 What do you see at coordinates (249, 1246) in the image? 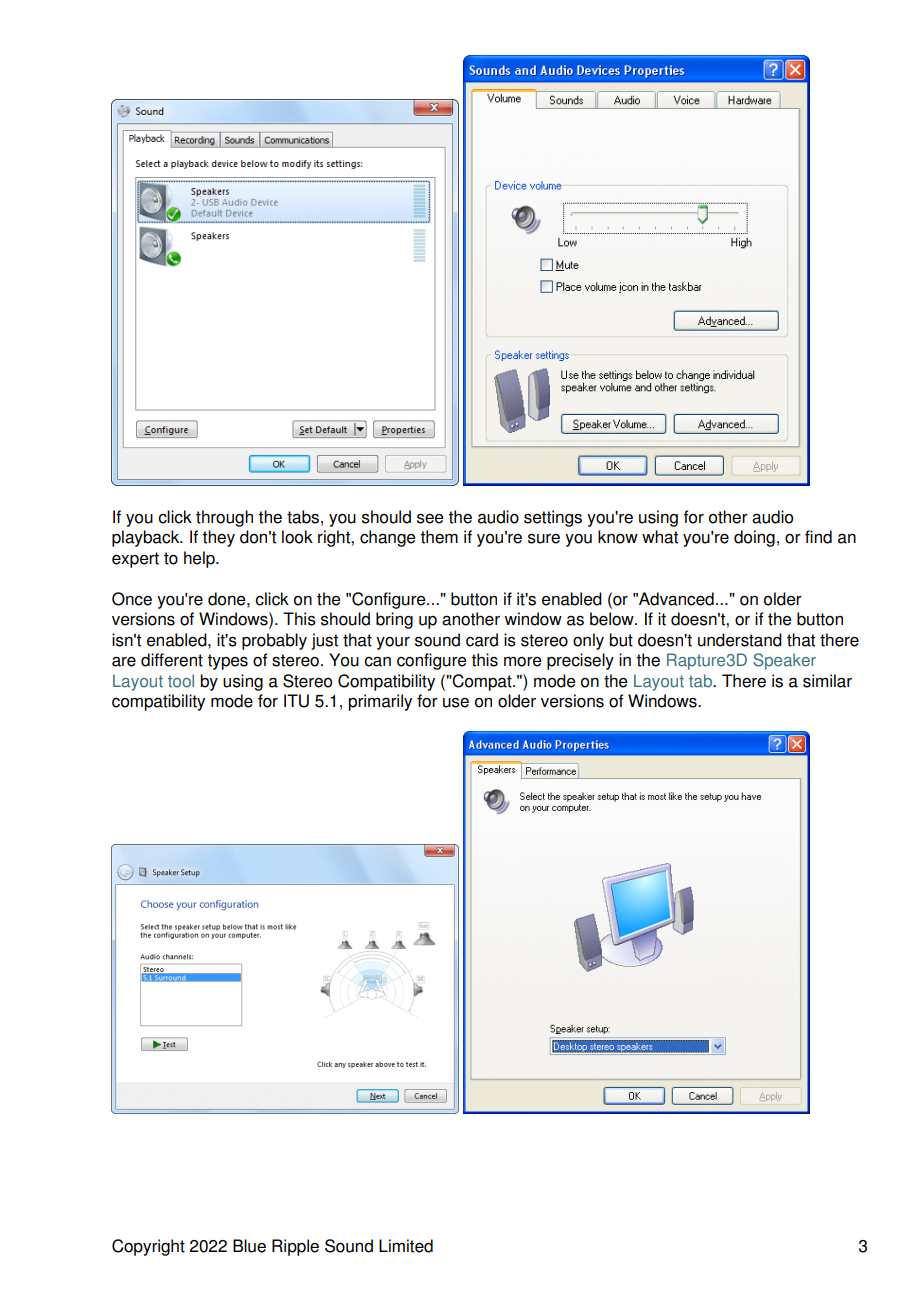
I see `Blue` at bounding box center [249, 1246].
